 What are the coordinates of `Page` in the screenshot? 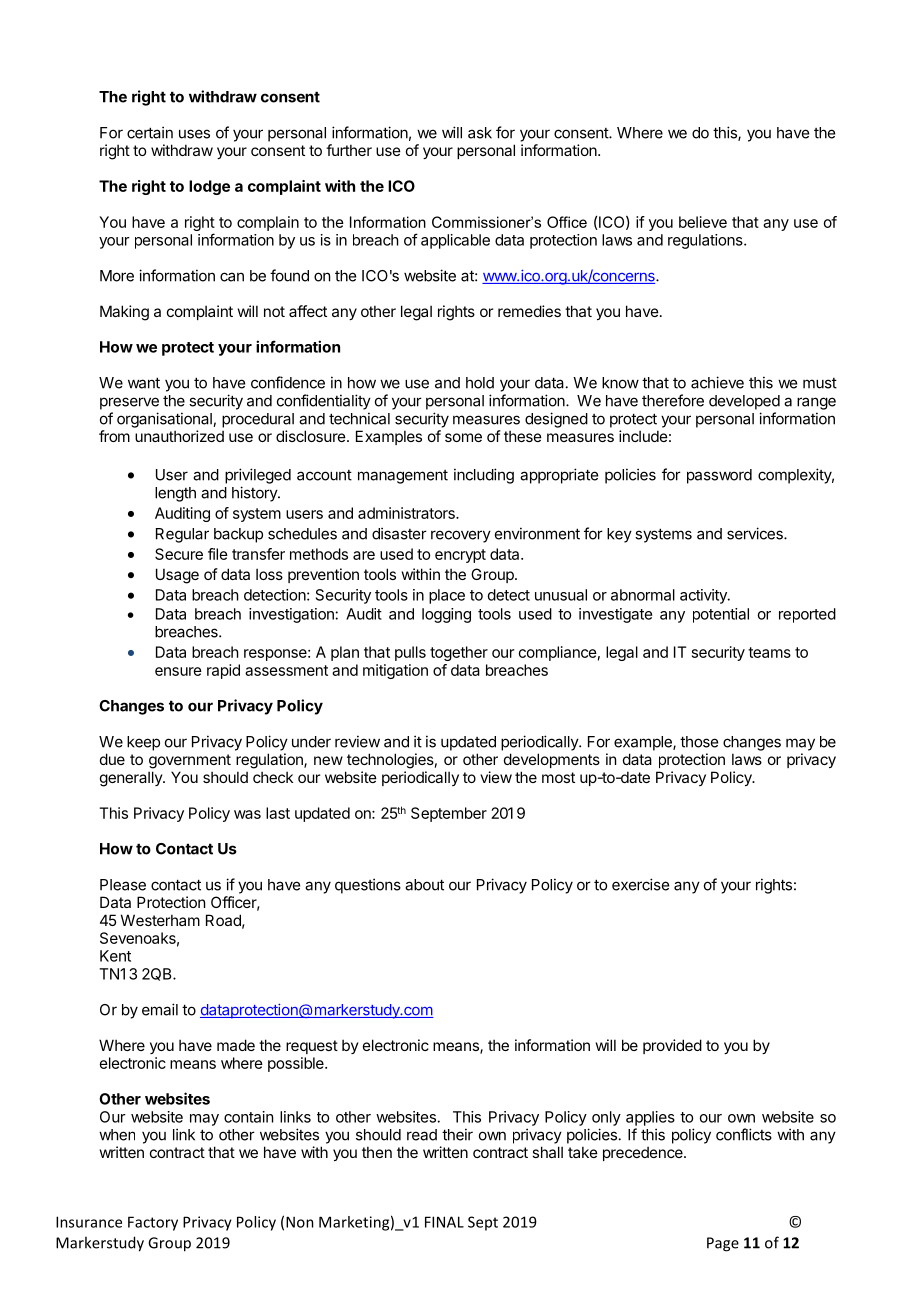 It's located at (723, 1244).
